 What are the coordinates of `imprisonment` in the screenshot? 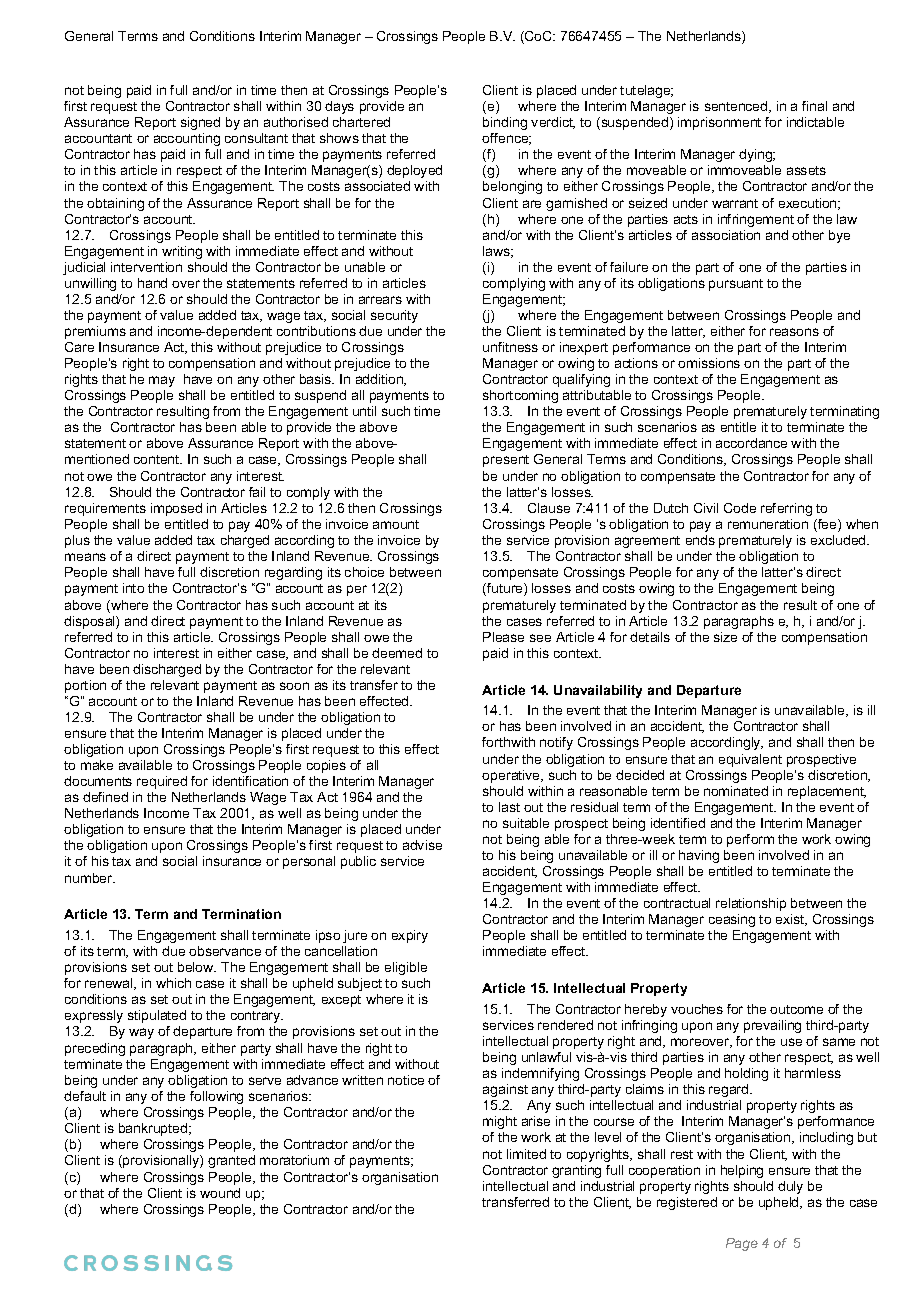 It's located at (719, 123).
